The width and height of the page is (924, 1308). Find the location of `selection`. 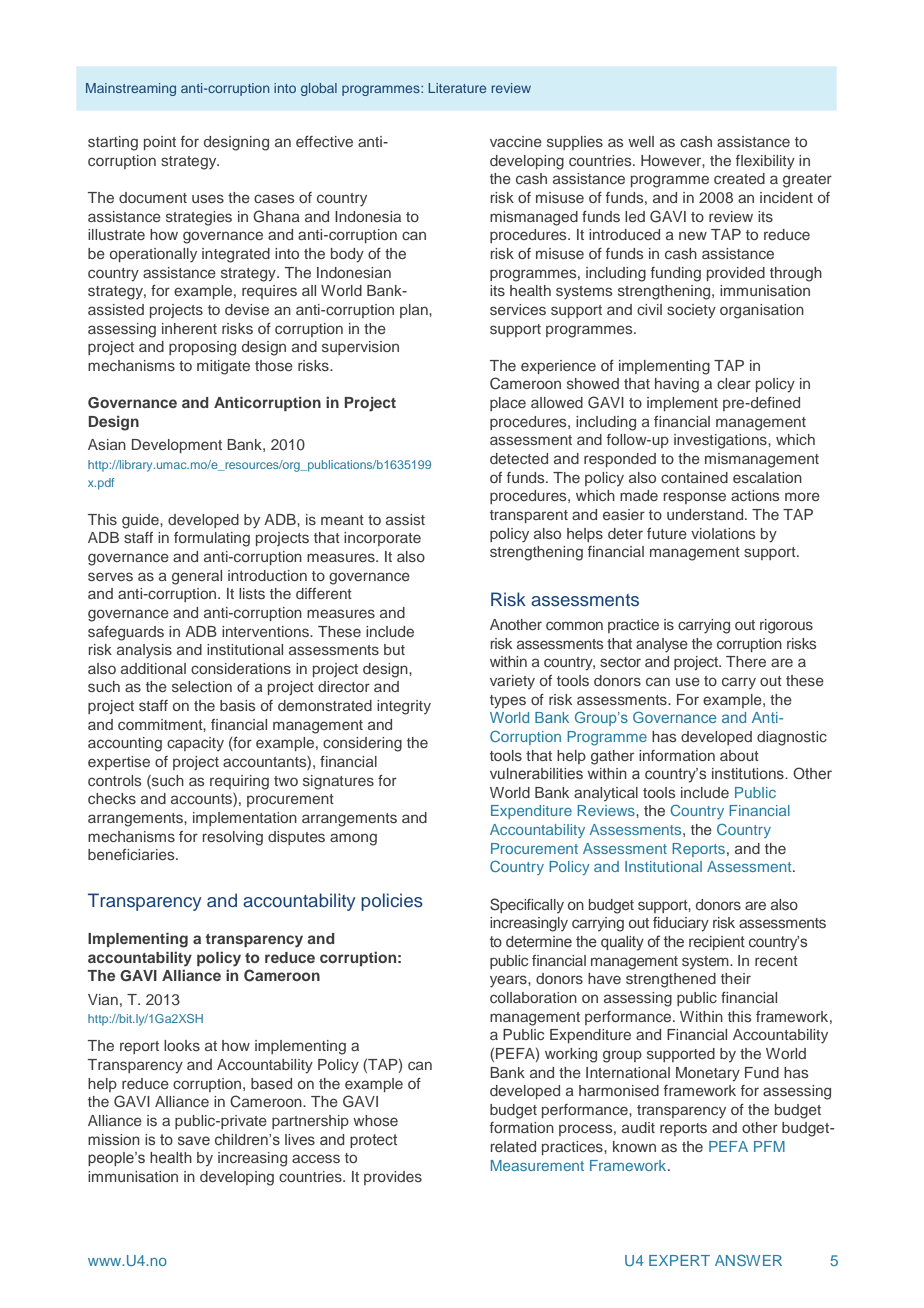

selection is located at coordinates (202, 686).
